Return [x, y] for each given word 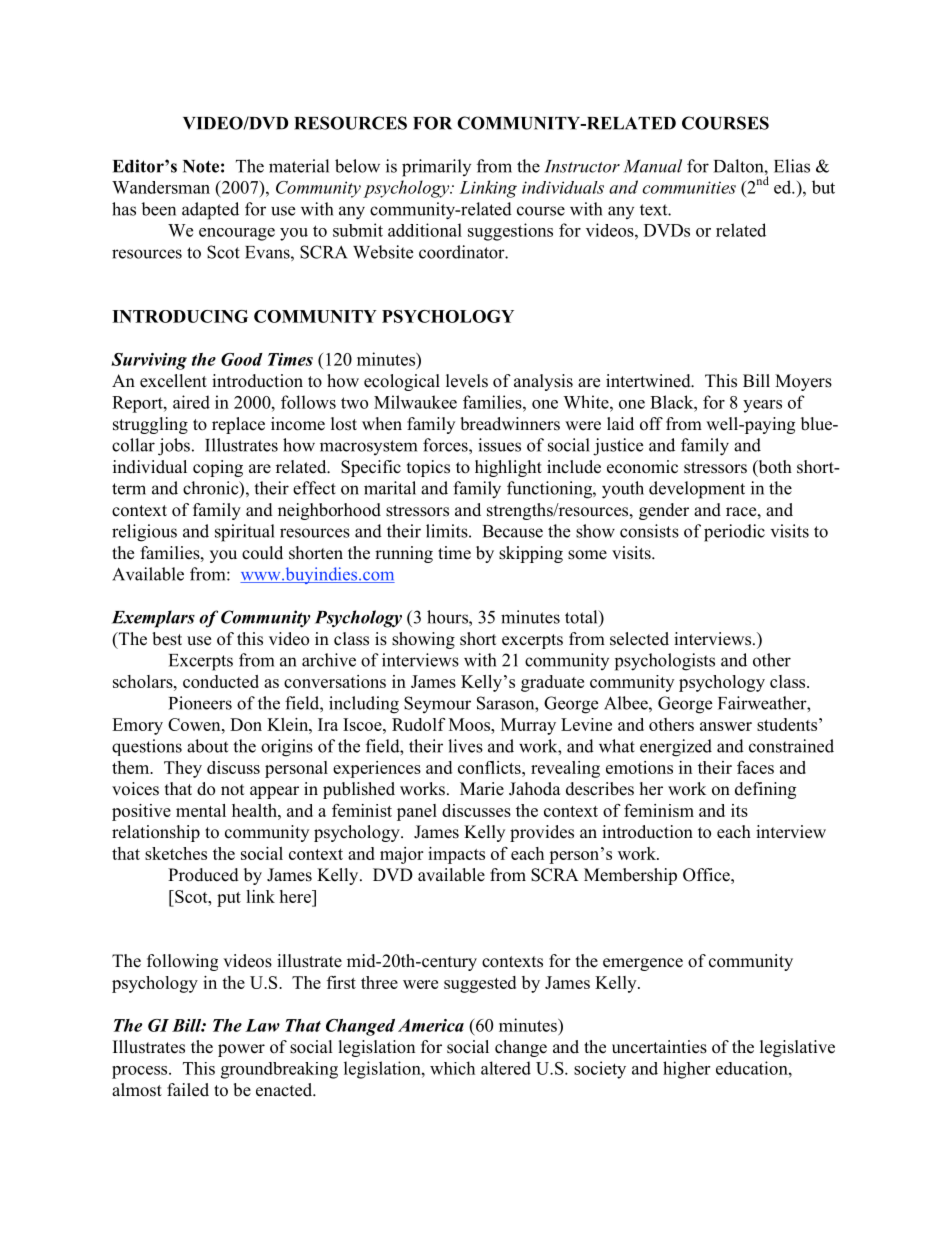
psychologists [665, 662]
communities [689, 187]
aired [191, 402]
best [167, 639]
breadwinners [510, 424]
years [762, 406]
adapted [210, 211]
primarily [436, 168]
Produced [203, 875]
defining [765, 790]
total [582, 617]
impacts [456, 855]
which [452, 1068]
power [241, 1050]
